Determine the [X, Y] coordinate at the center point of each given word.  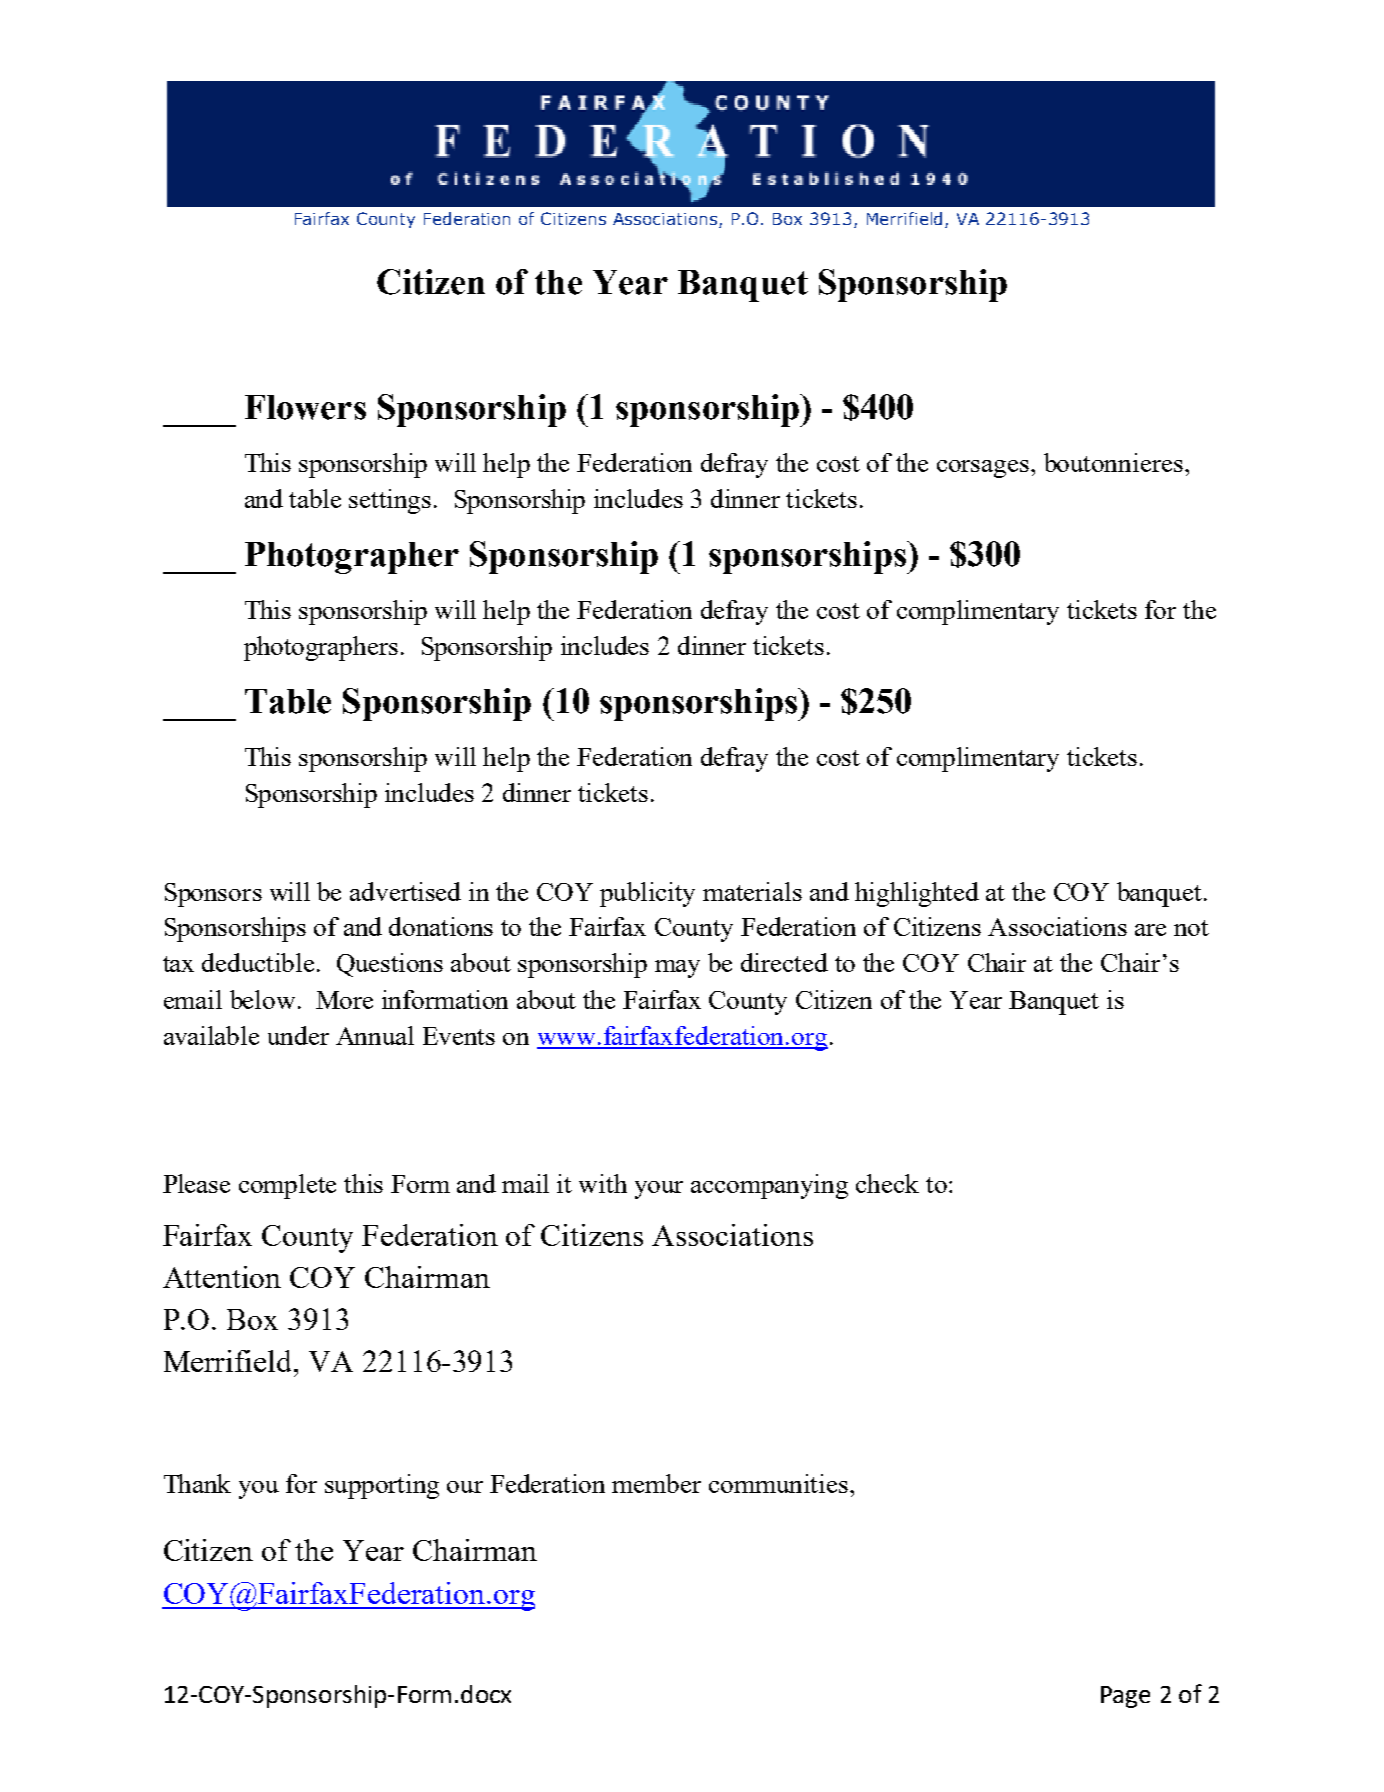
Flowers [305, 407]
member [656, 1483]
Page [1125, 1697]
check [887, 1183]
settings [390, 501]
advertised [405, 891]
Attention [222, 1277]
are [1150, 930]
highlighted [917, 894]
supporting [382, 1486]
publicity [647, 894]
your [659, 1190]
